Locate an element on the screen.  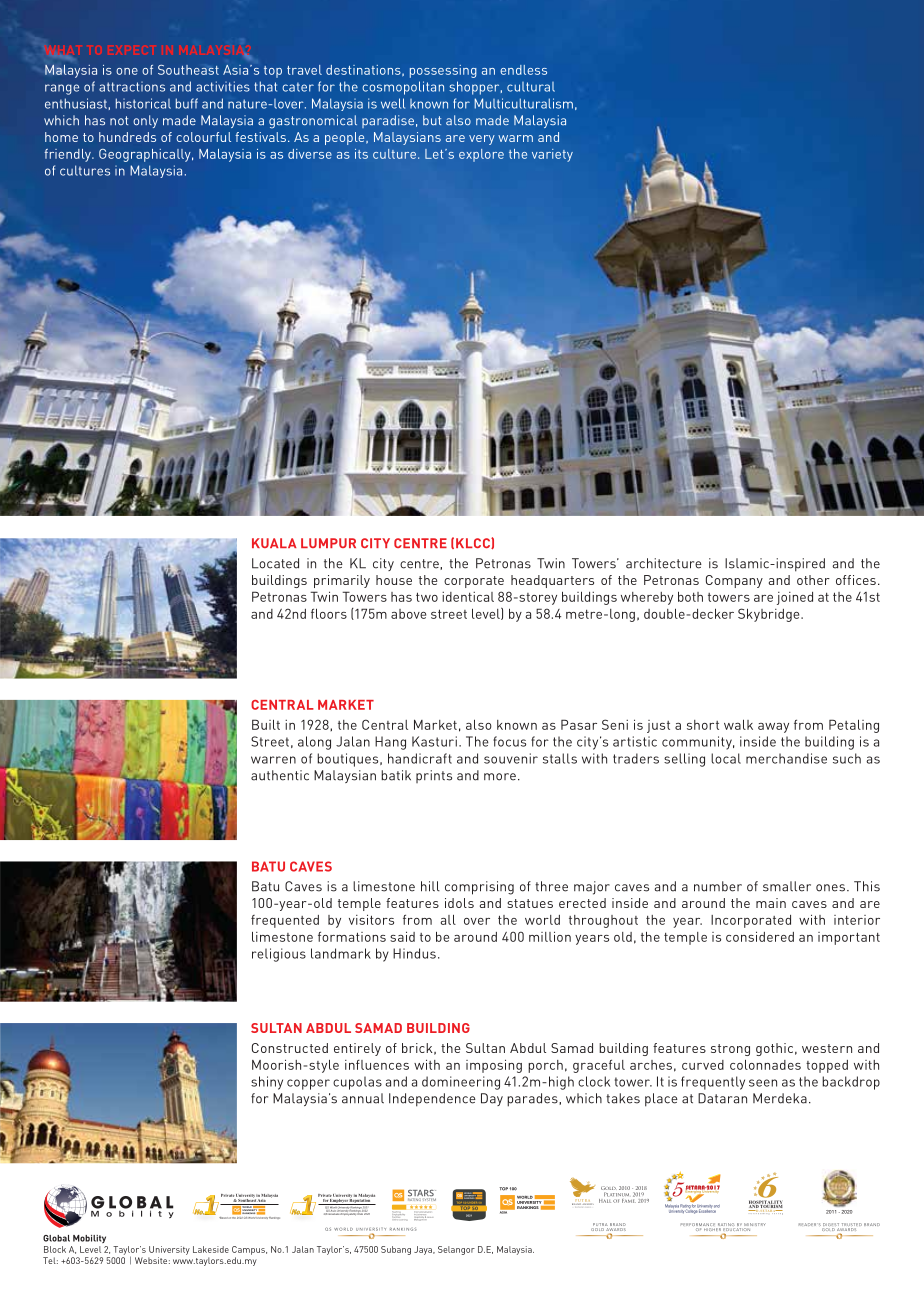
KUALA is located at coordinates (274, 543).
